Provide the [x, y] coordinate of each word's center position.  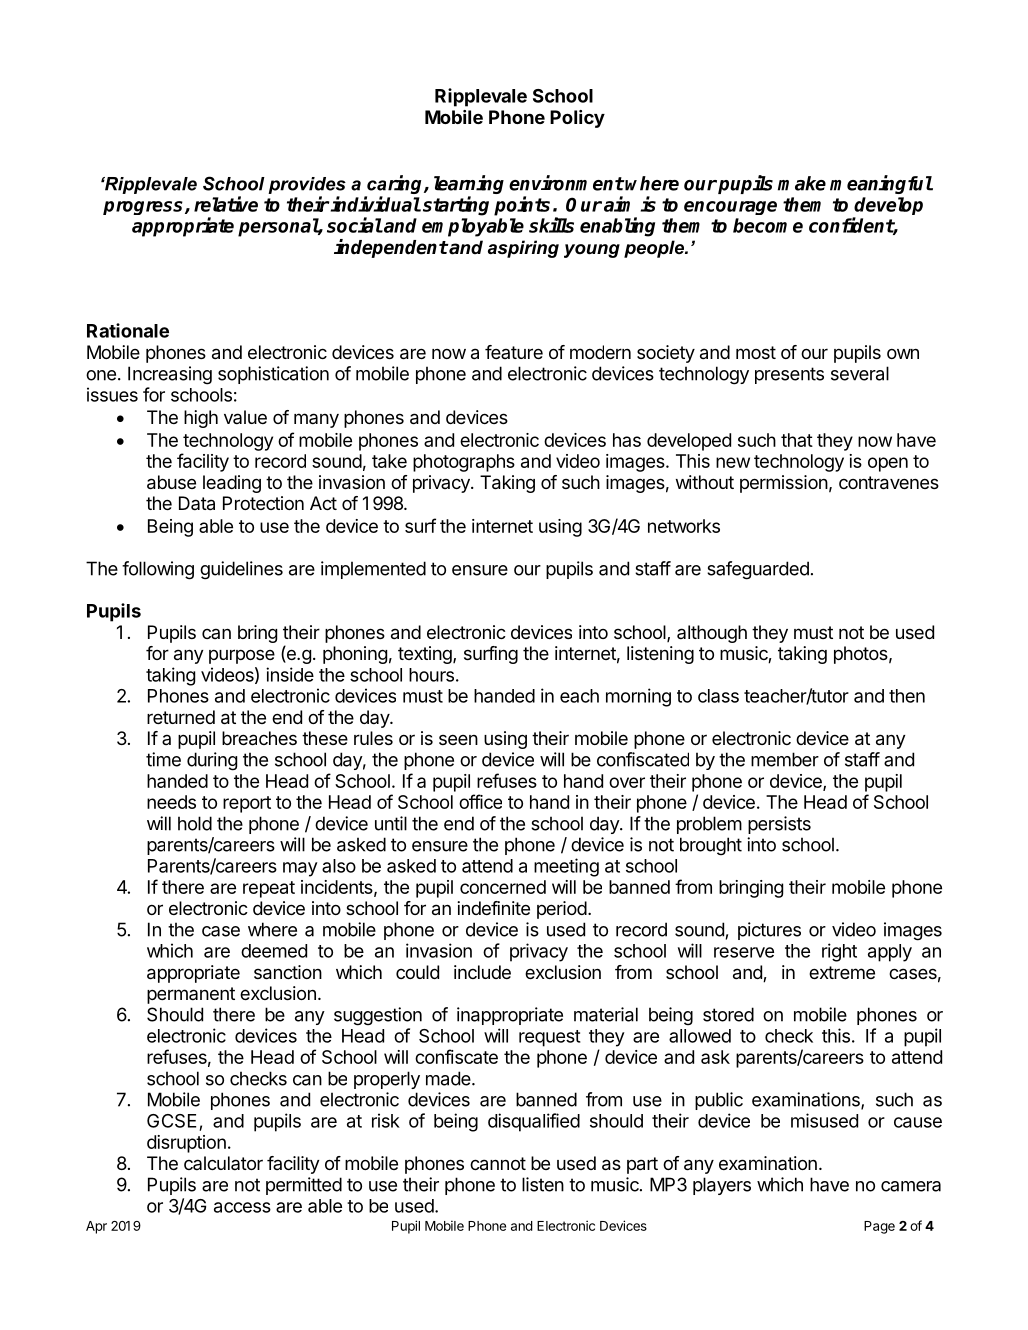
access [242, 1207]
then [907, 696]
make [802, 183]
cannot [498, 1164]
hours [431, 675]
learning [469, 186]
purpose [242, 656]
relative [226, 204]
